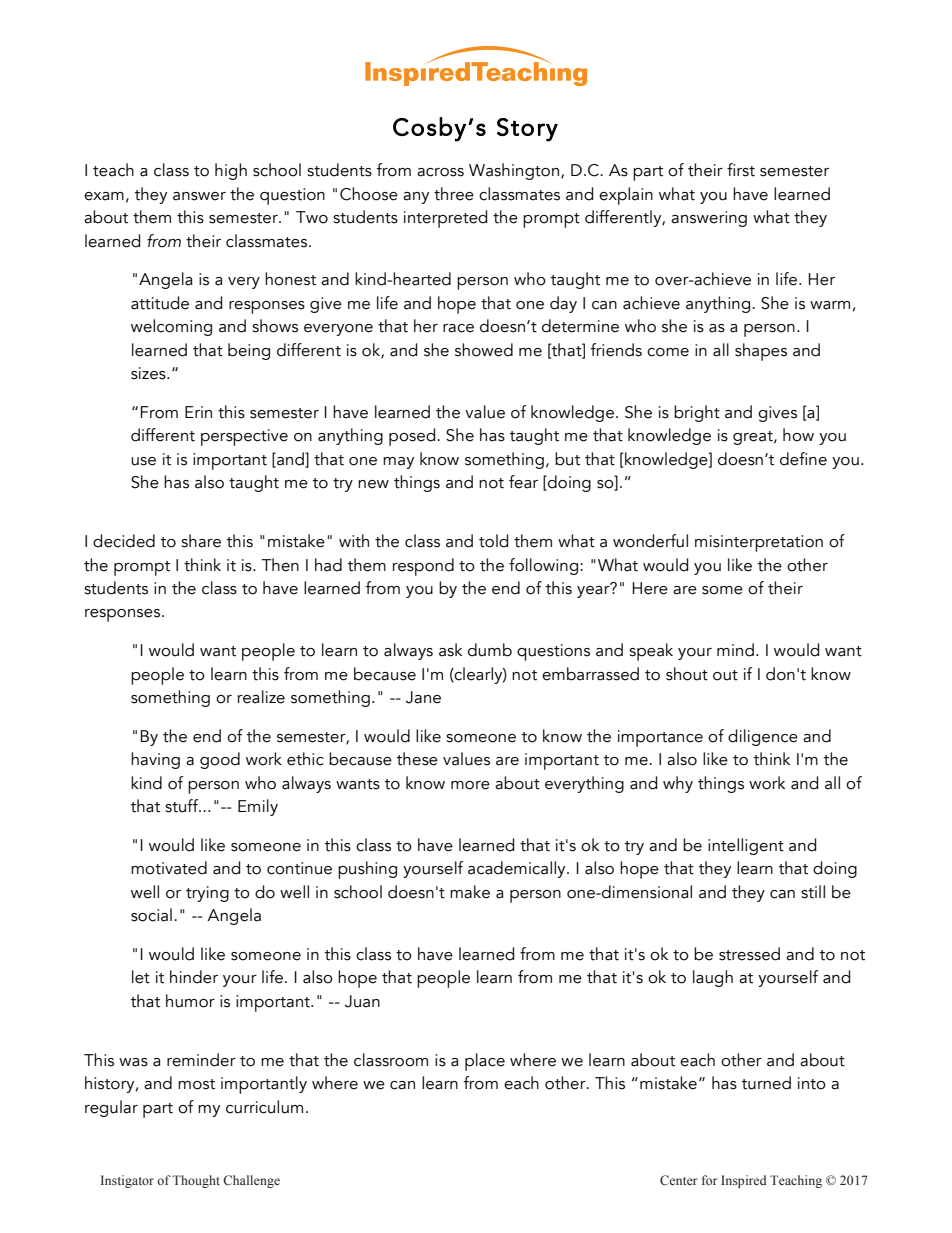 Image resolution: width=952 pixels, height=1233 pixels. I want to click on Thought, so click(196, 1181).
